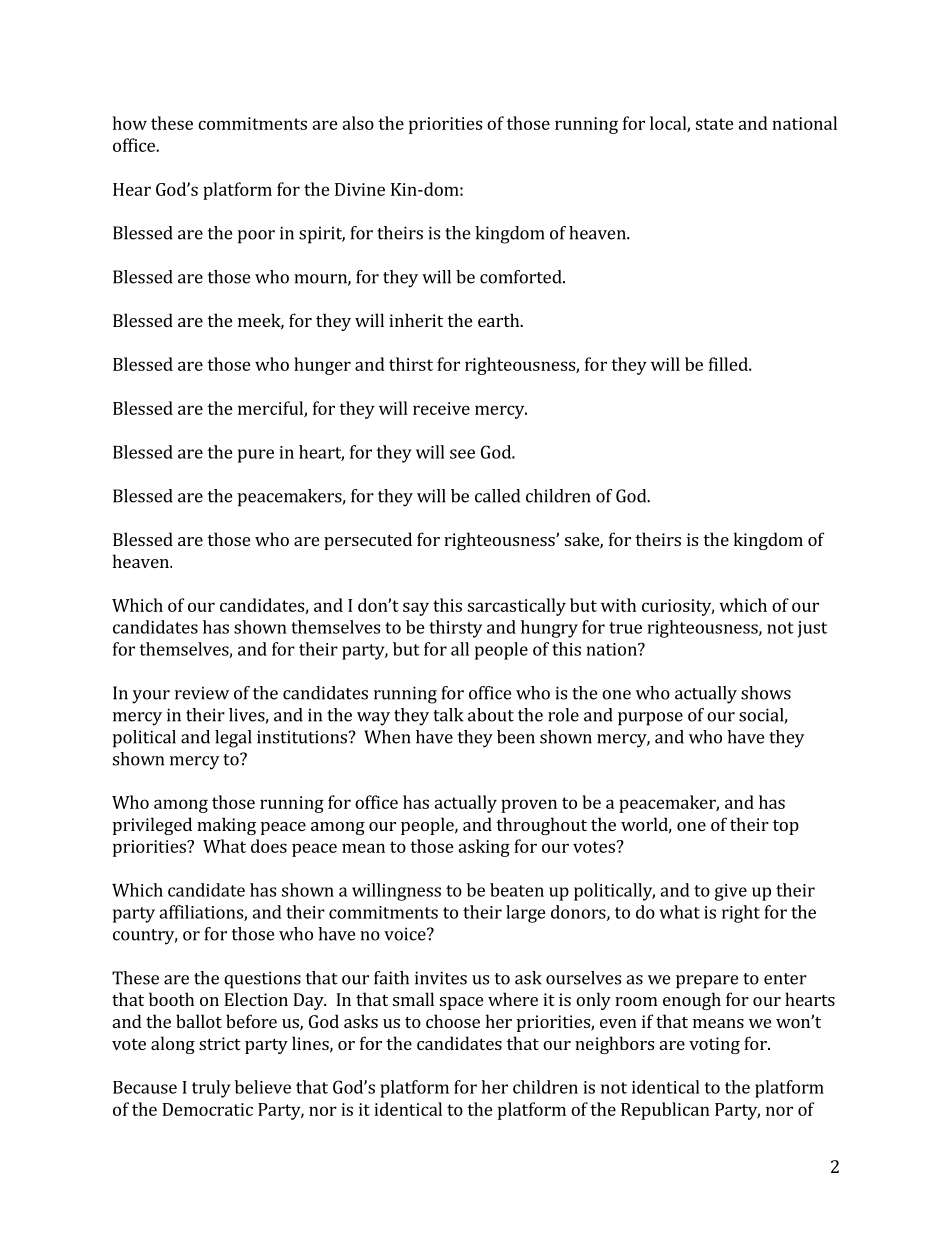  Describe the element at coordinates (358, 123) in the screenshot. I see `also` at that location.
